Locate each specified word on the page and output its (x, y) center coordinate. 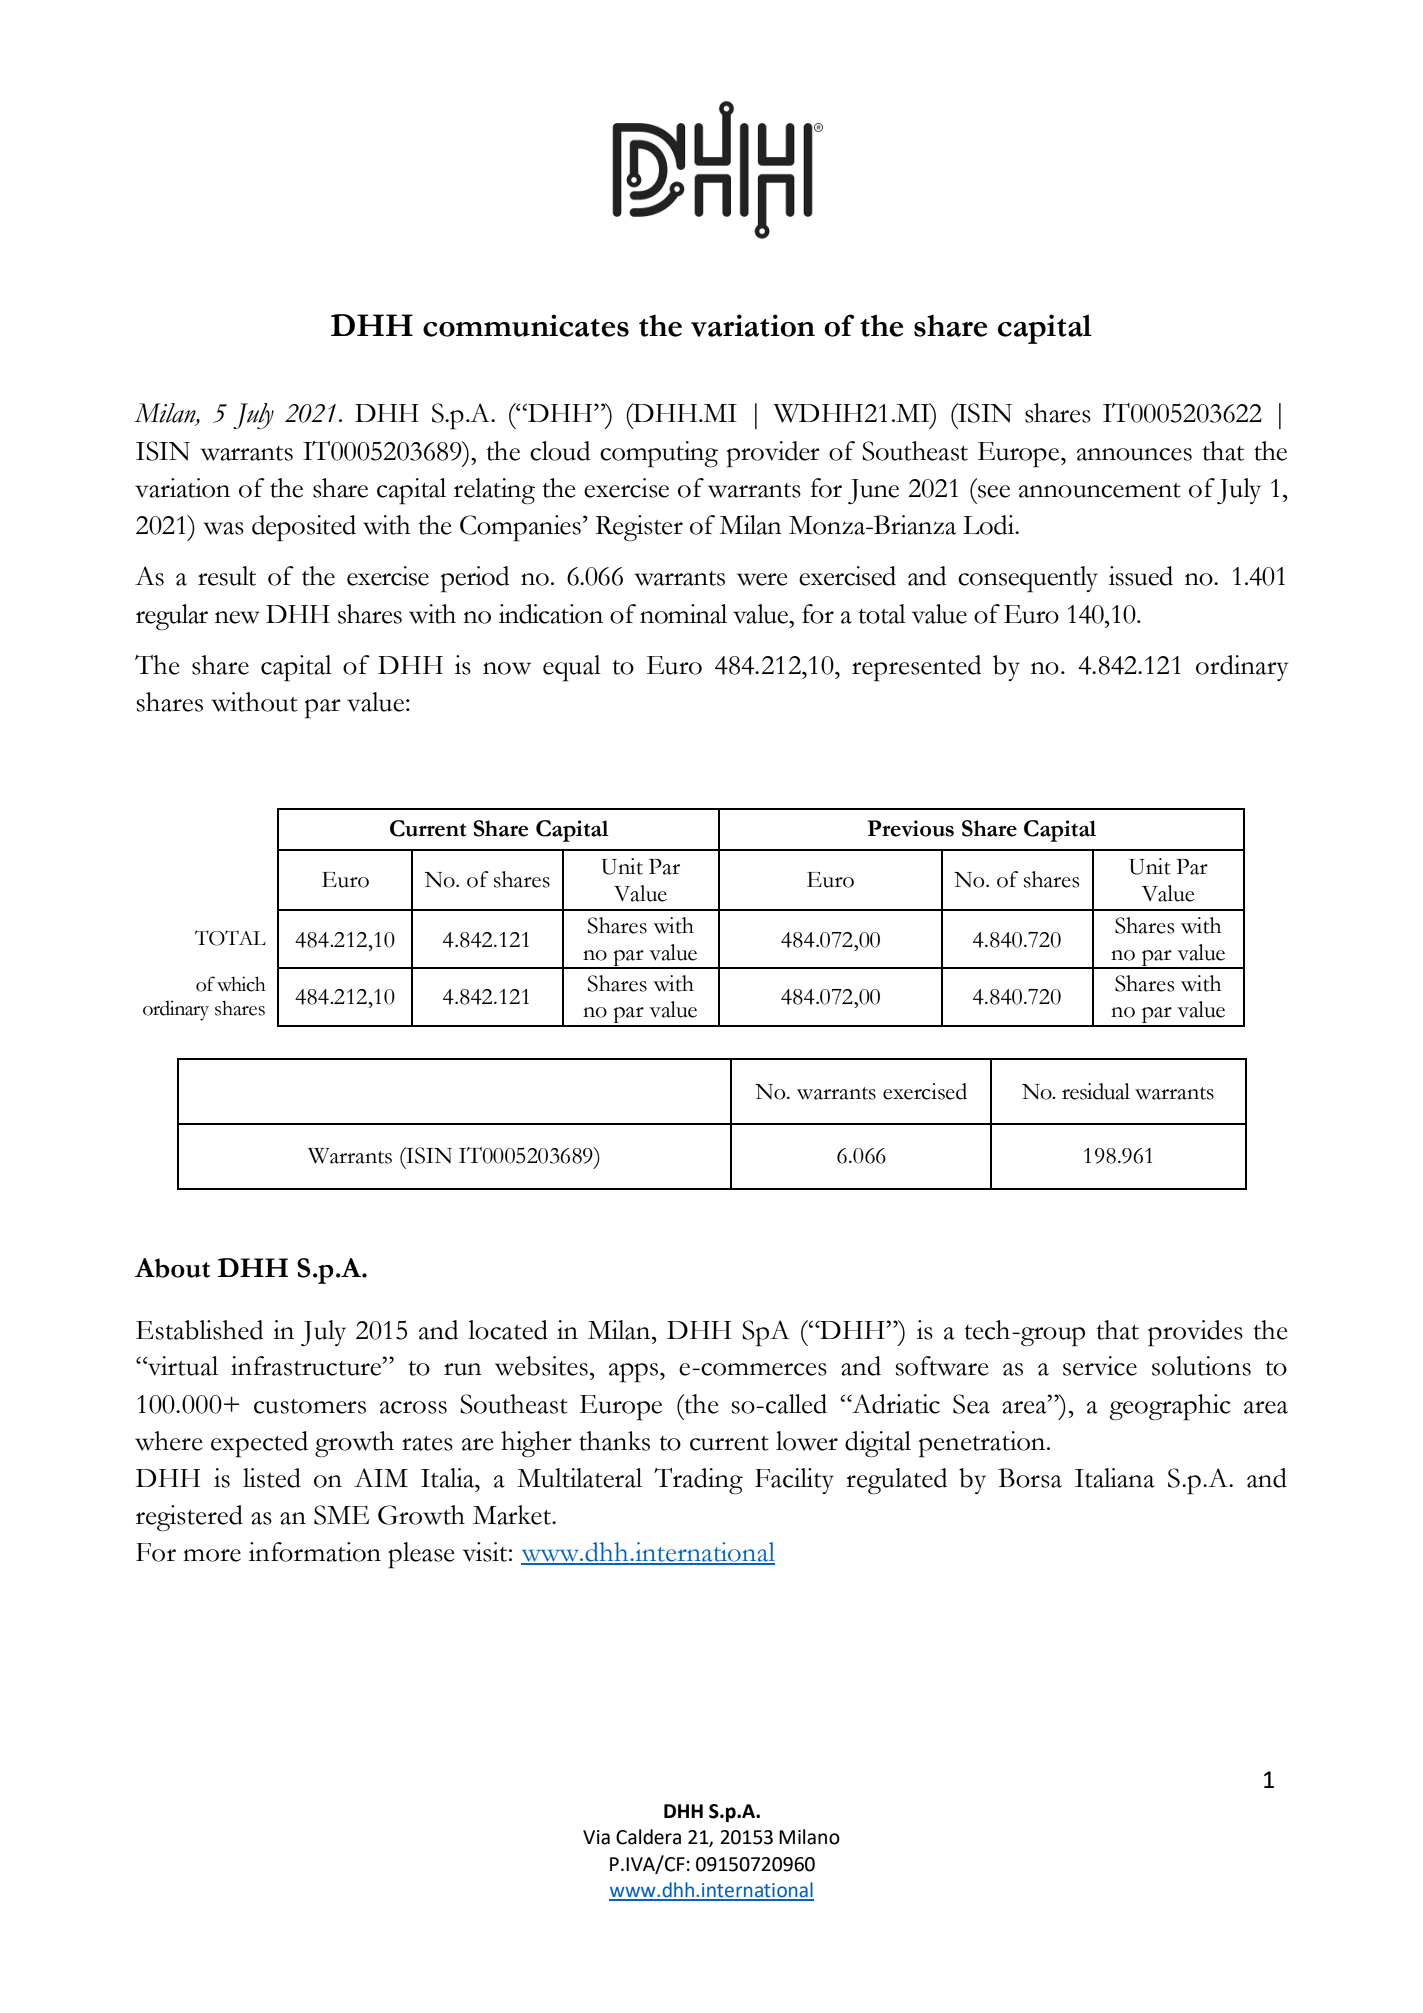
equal (572, 668)
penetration (983, 1444)
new (237, 617)
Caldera (648, 1837)
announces (1134, 454)
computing (659, 454)
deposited (304, 528)
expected (259, 1444)
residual (1096, 1091)
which (241, 984)
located (508, 1330)
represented (916, 668)
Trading (698, 1481)
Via (596, 1837)
